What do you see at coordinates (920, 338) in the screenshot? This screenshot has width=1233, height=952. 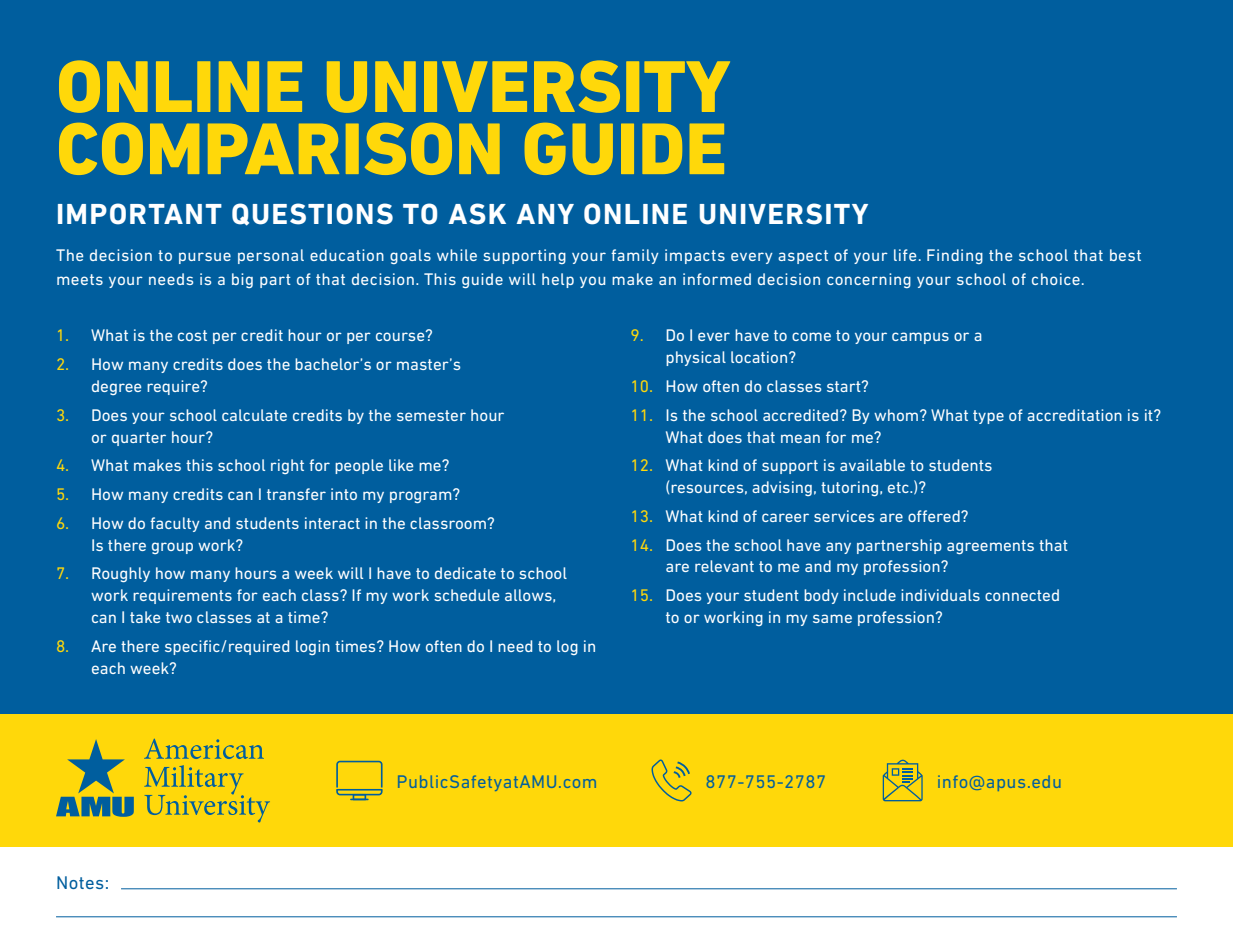 I see `campus` at bounding box center [920, 338].
